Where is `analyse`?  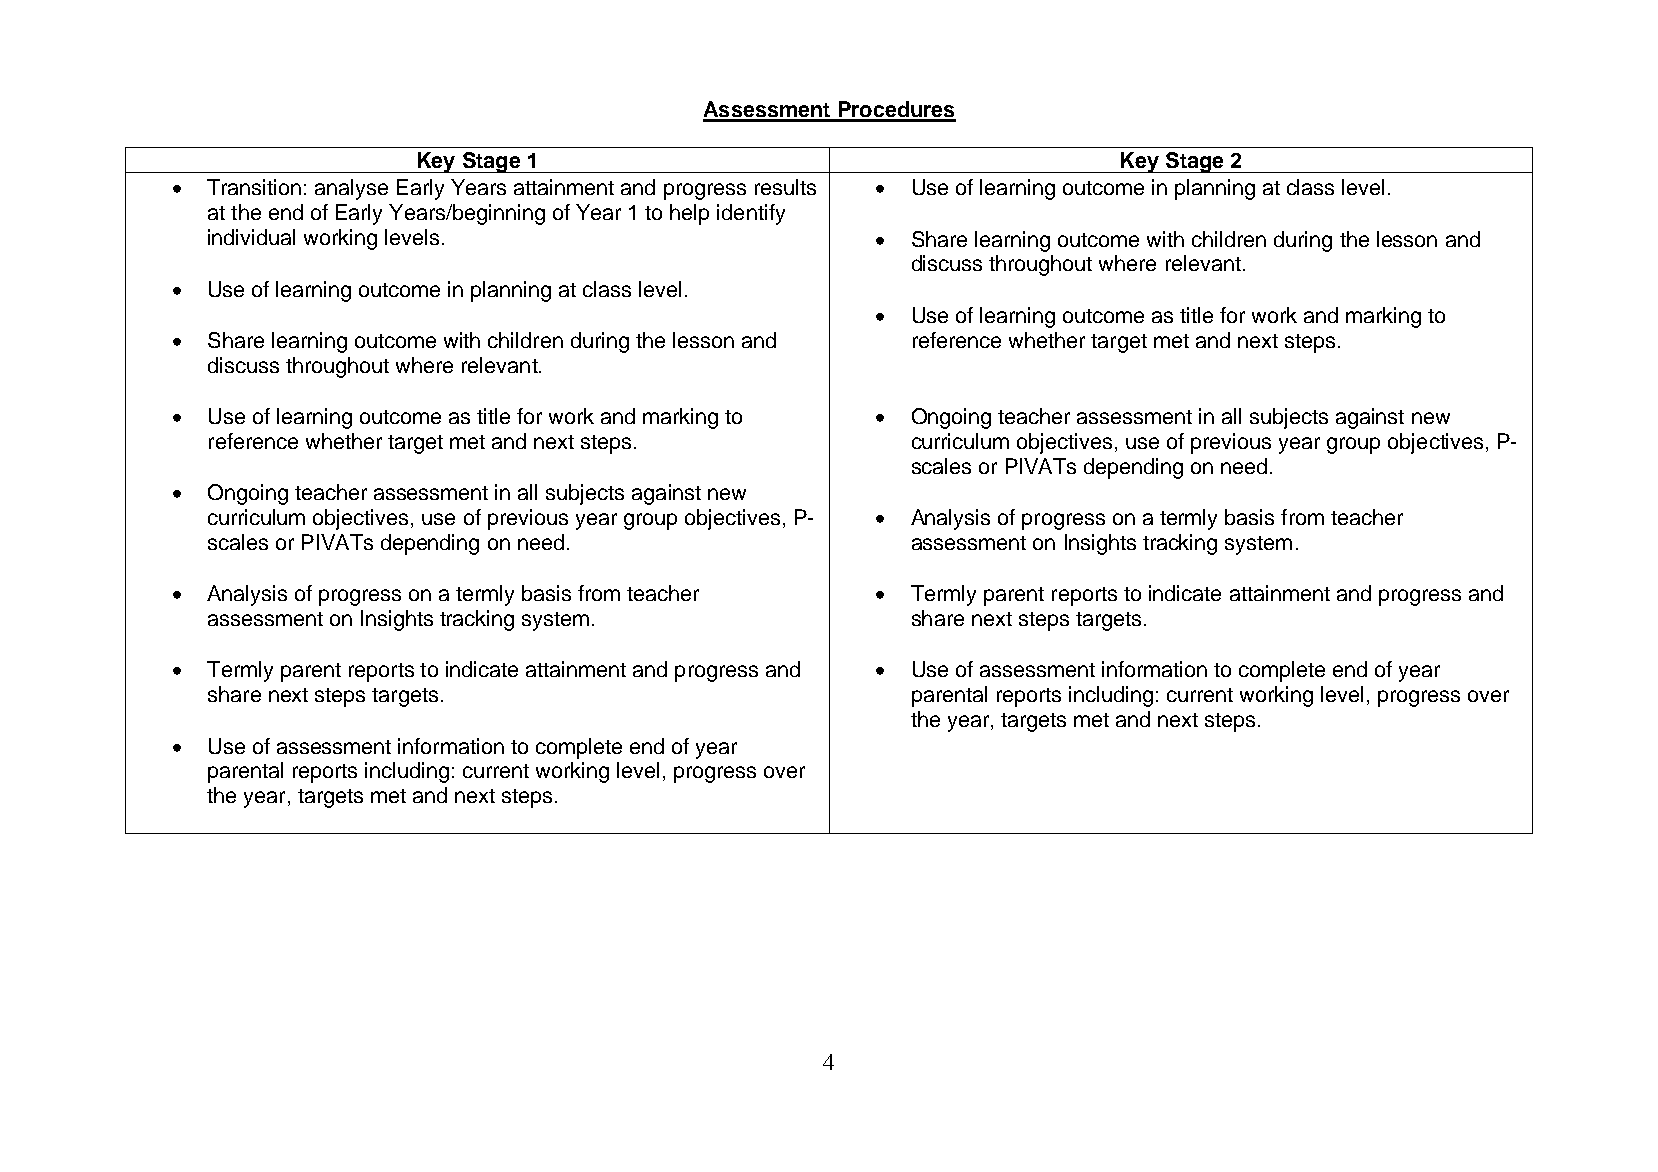 analyse is located at coordinates (351, 189).
